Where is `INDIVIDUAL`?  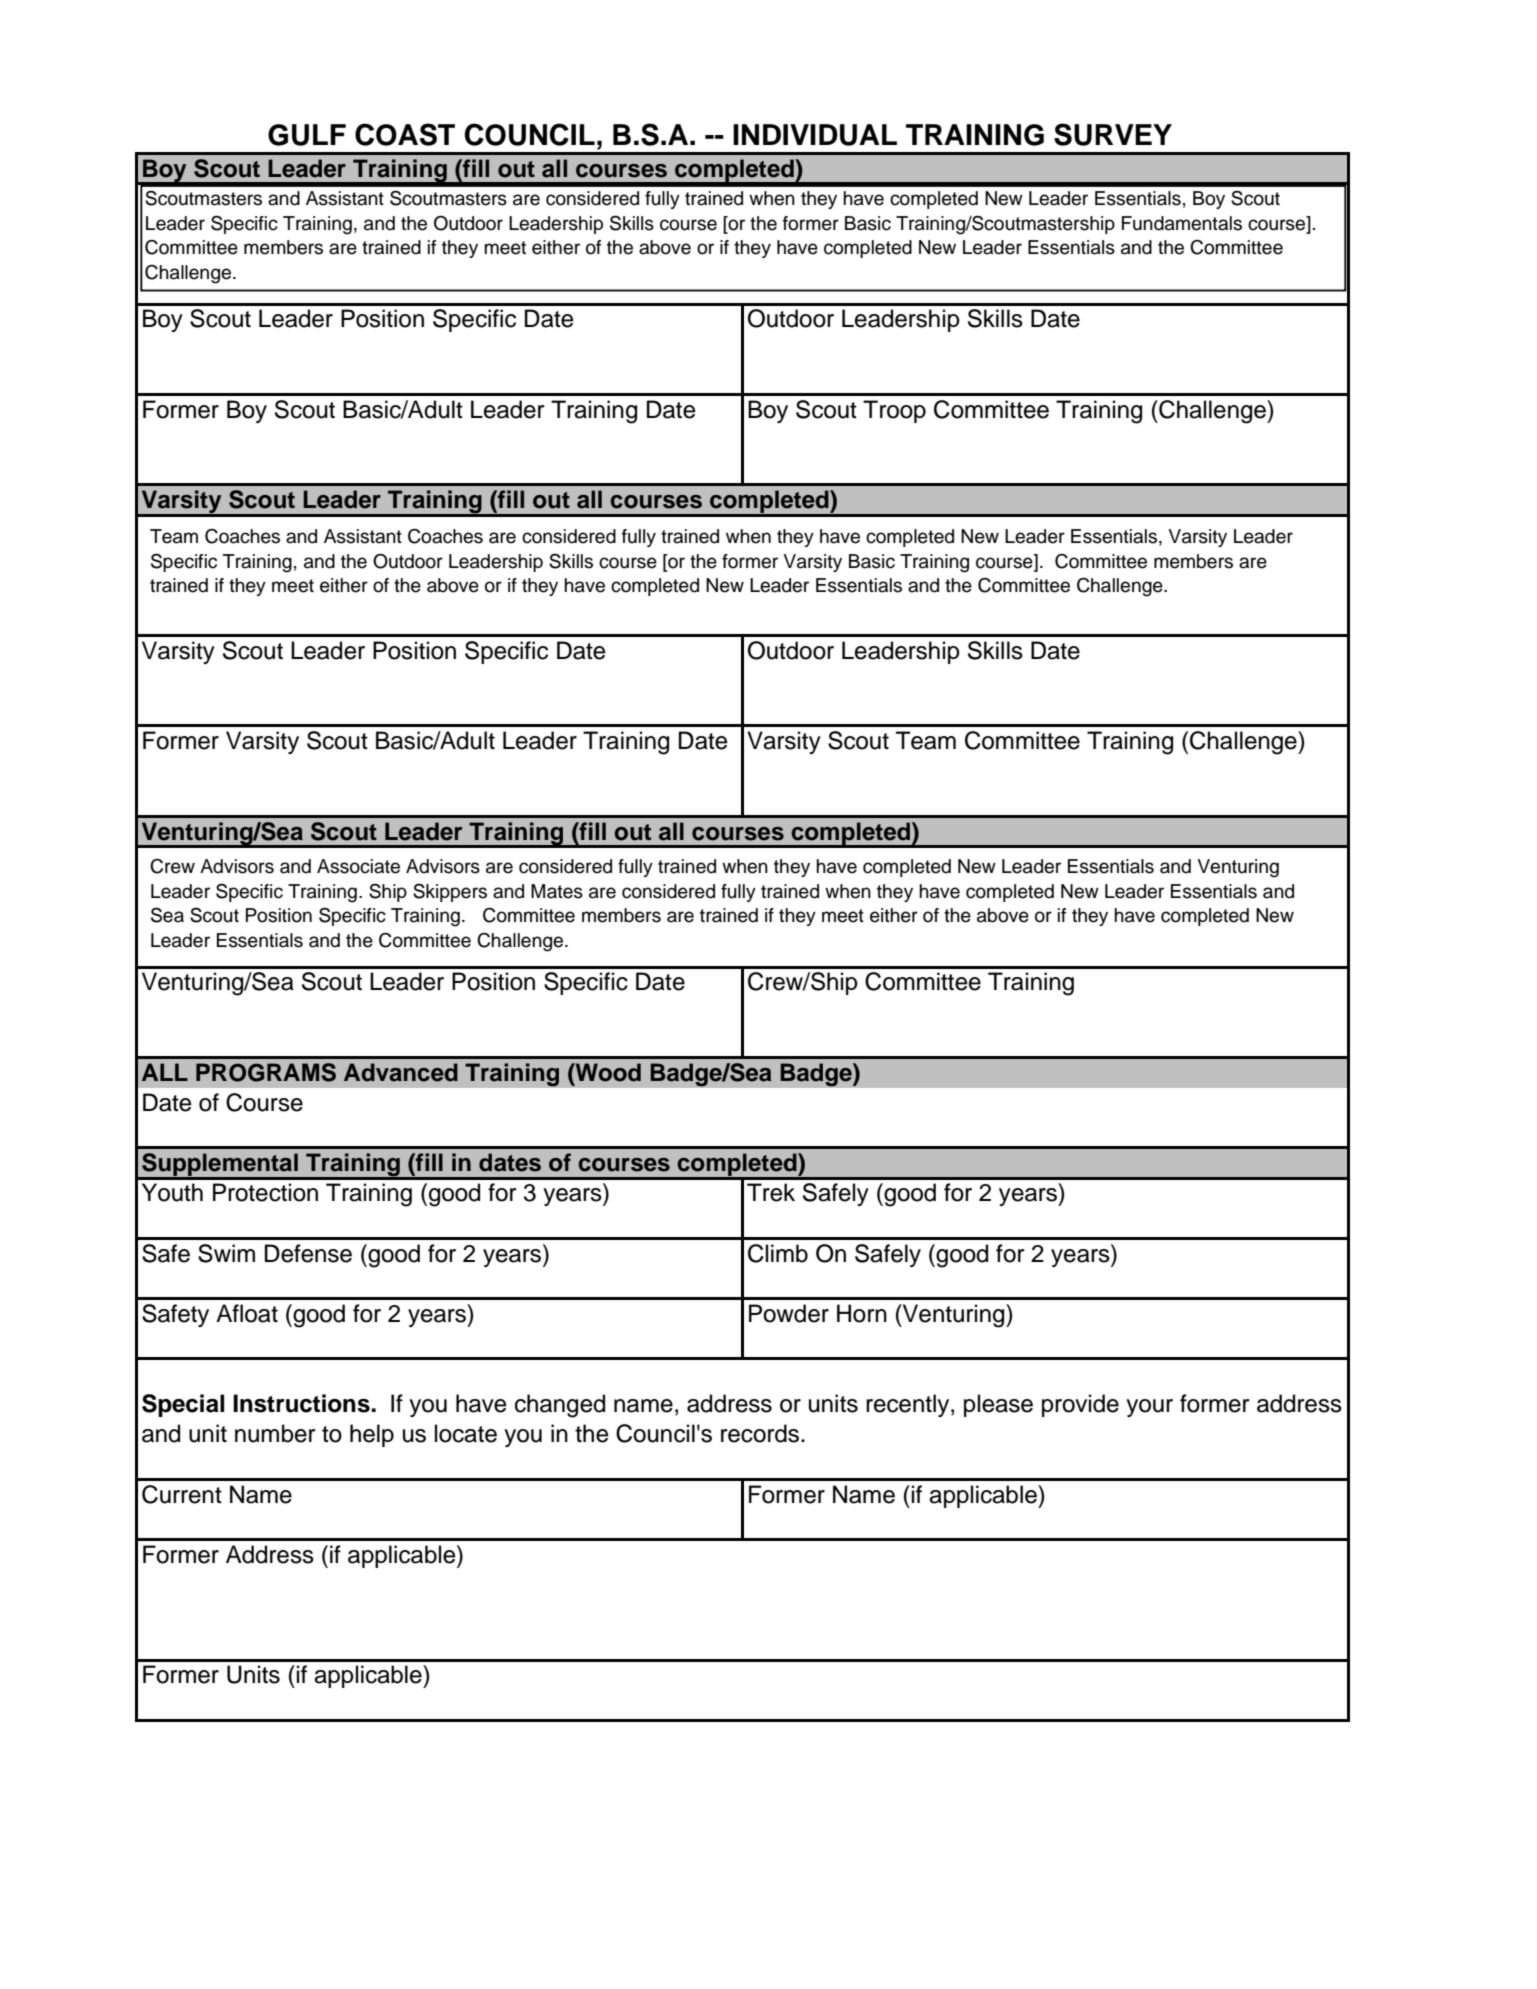 INDIVIDUAL is located at coordinates (815, 135).
